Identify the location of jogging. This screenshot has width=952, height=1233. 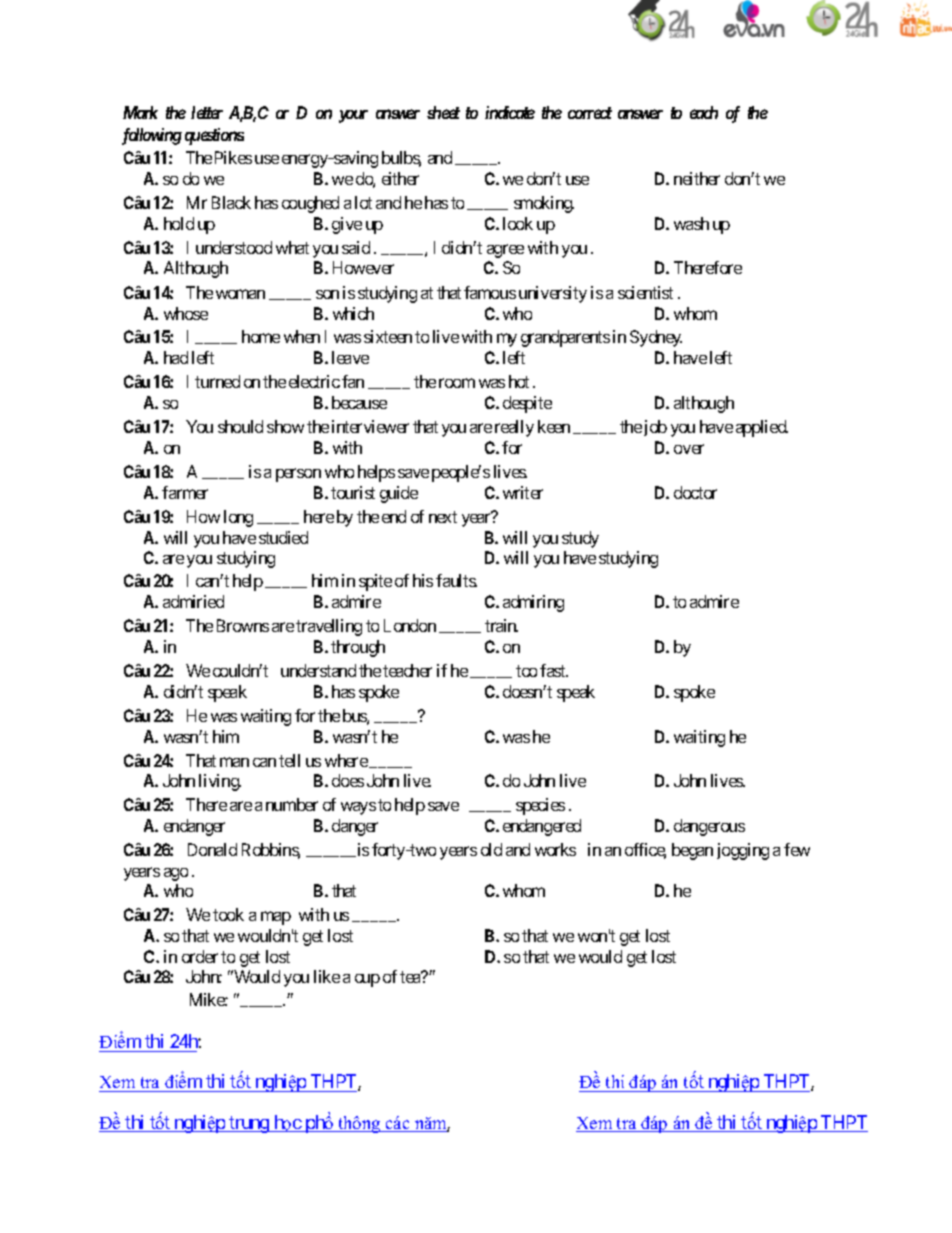
(743, 851).
